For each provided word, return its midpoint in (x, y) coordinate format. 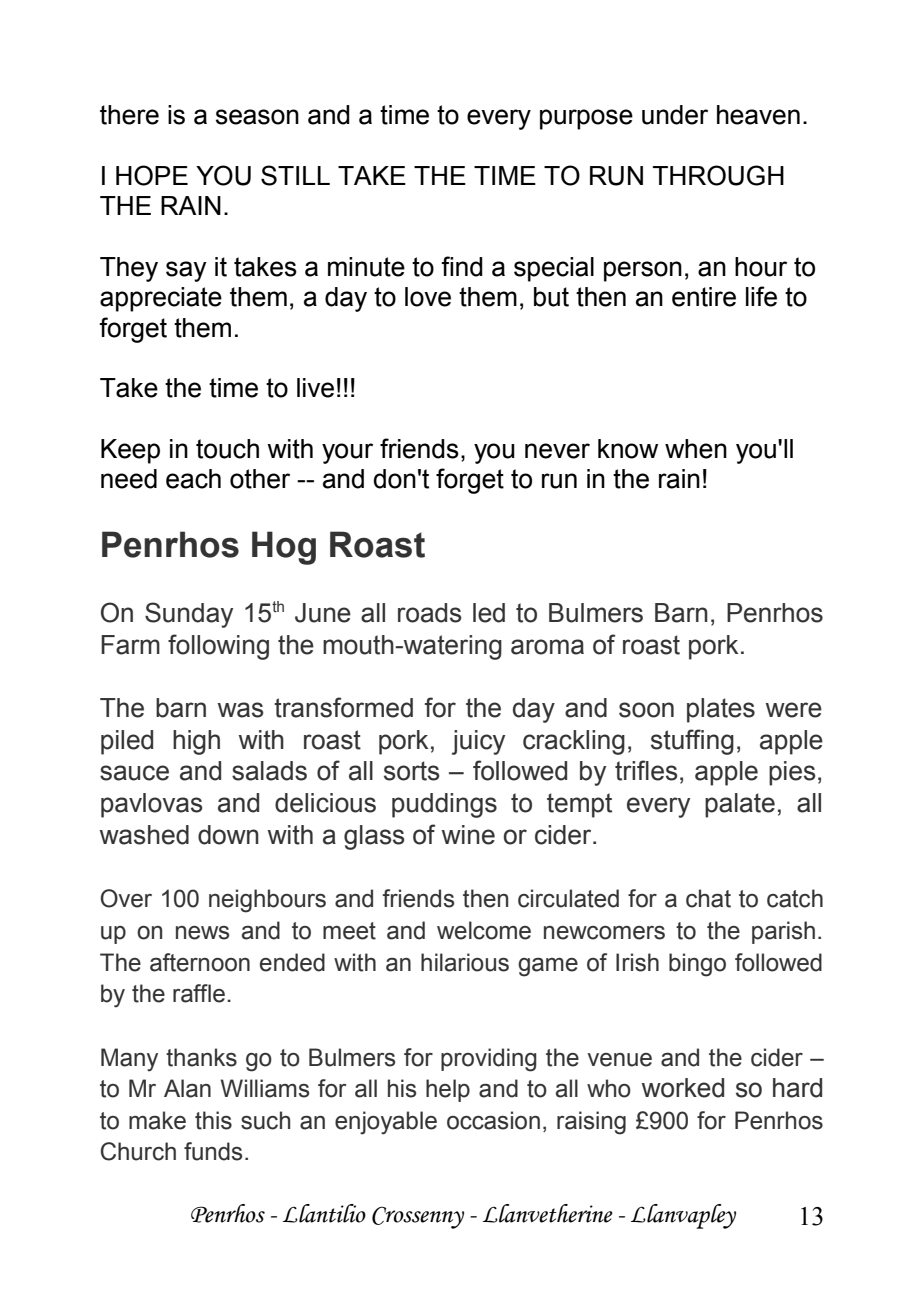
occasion (493, 1120)
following (218, 647)
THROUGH (718, 175)
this (213, 1120)
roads (429, 613)
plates (721, 710)
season (257, 117)
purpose (586, 119)
